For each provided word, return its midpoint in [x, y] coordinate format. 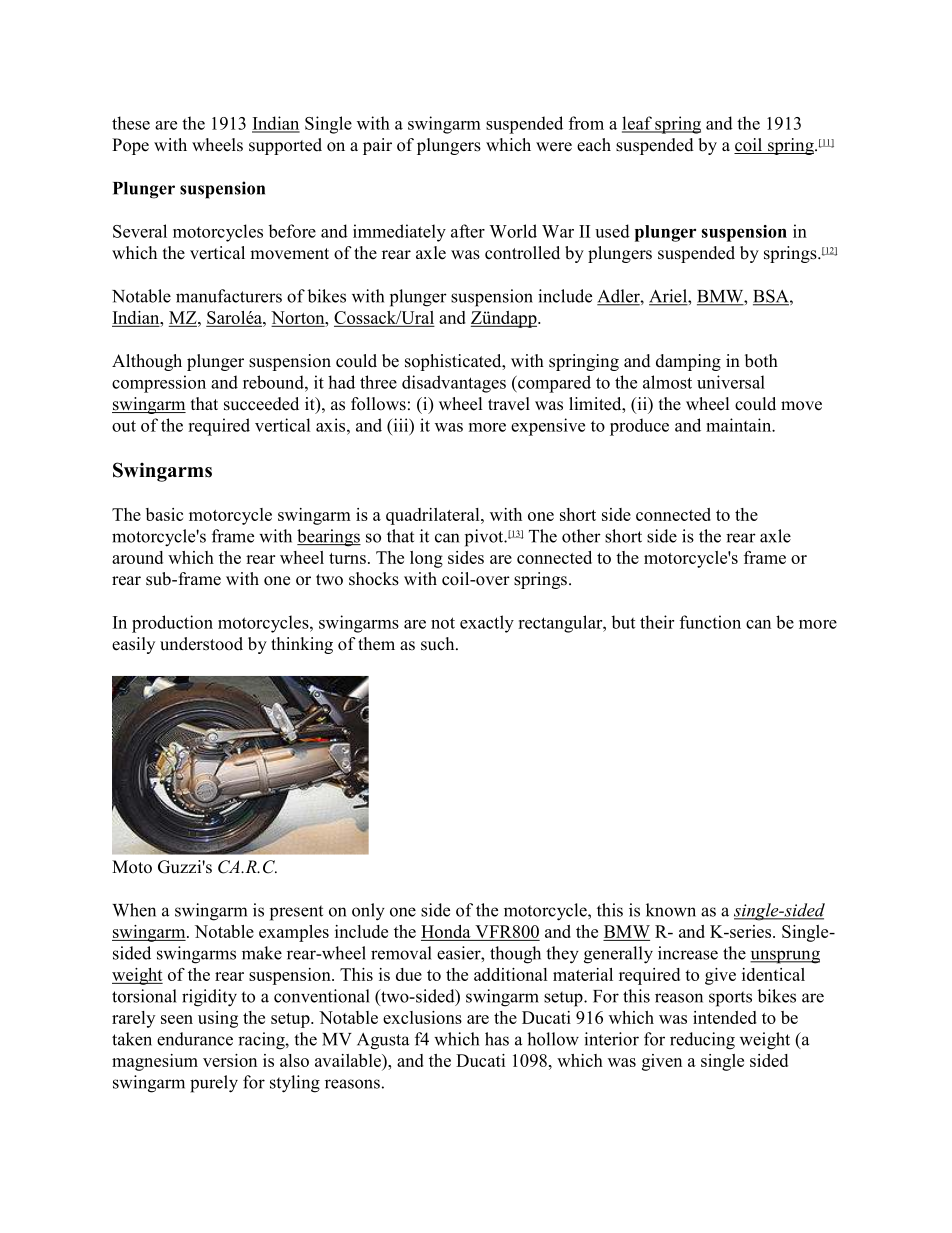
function [710, 622]
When [134, 910]
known [671, 910]
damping [688, 362]
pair [377, 146]
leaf [638, 124]
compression [159, 384]
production [172, 624]
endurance [195, 1039]
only [368, 912]
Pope [130, 146]
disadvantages [454, 384]
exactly [487, 624]
